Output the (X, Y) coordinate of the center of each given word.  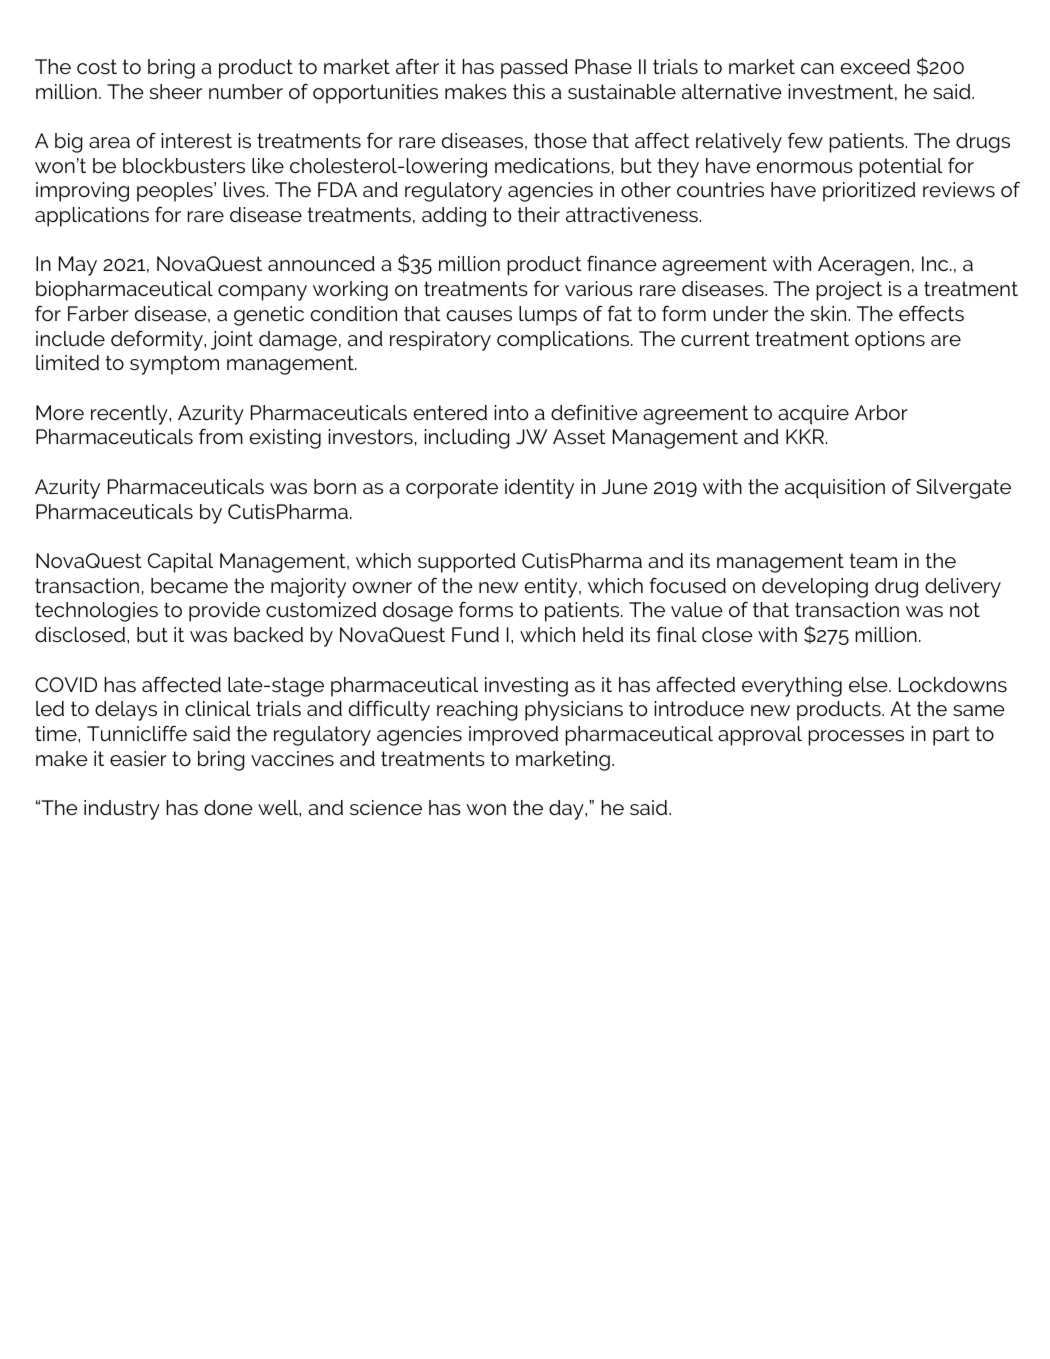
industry (122, 810)
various (599, 288)
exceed (875, 66)
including (466, 439)
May (78, 266)
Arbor (881, 412)
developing (815, 588)
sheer (176, 91)
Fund (475, 634)
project (849, 291)
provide (224, 612)
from (221, 436)
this (529, 91)
